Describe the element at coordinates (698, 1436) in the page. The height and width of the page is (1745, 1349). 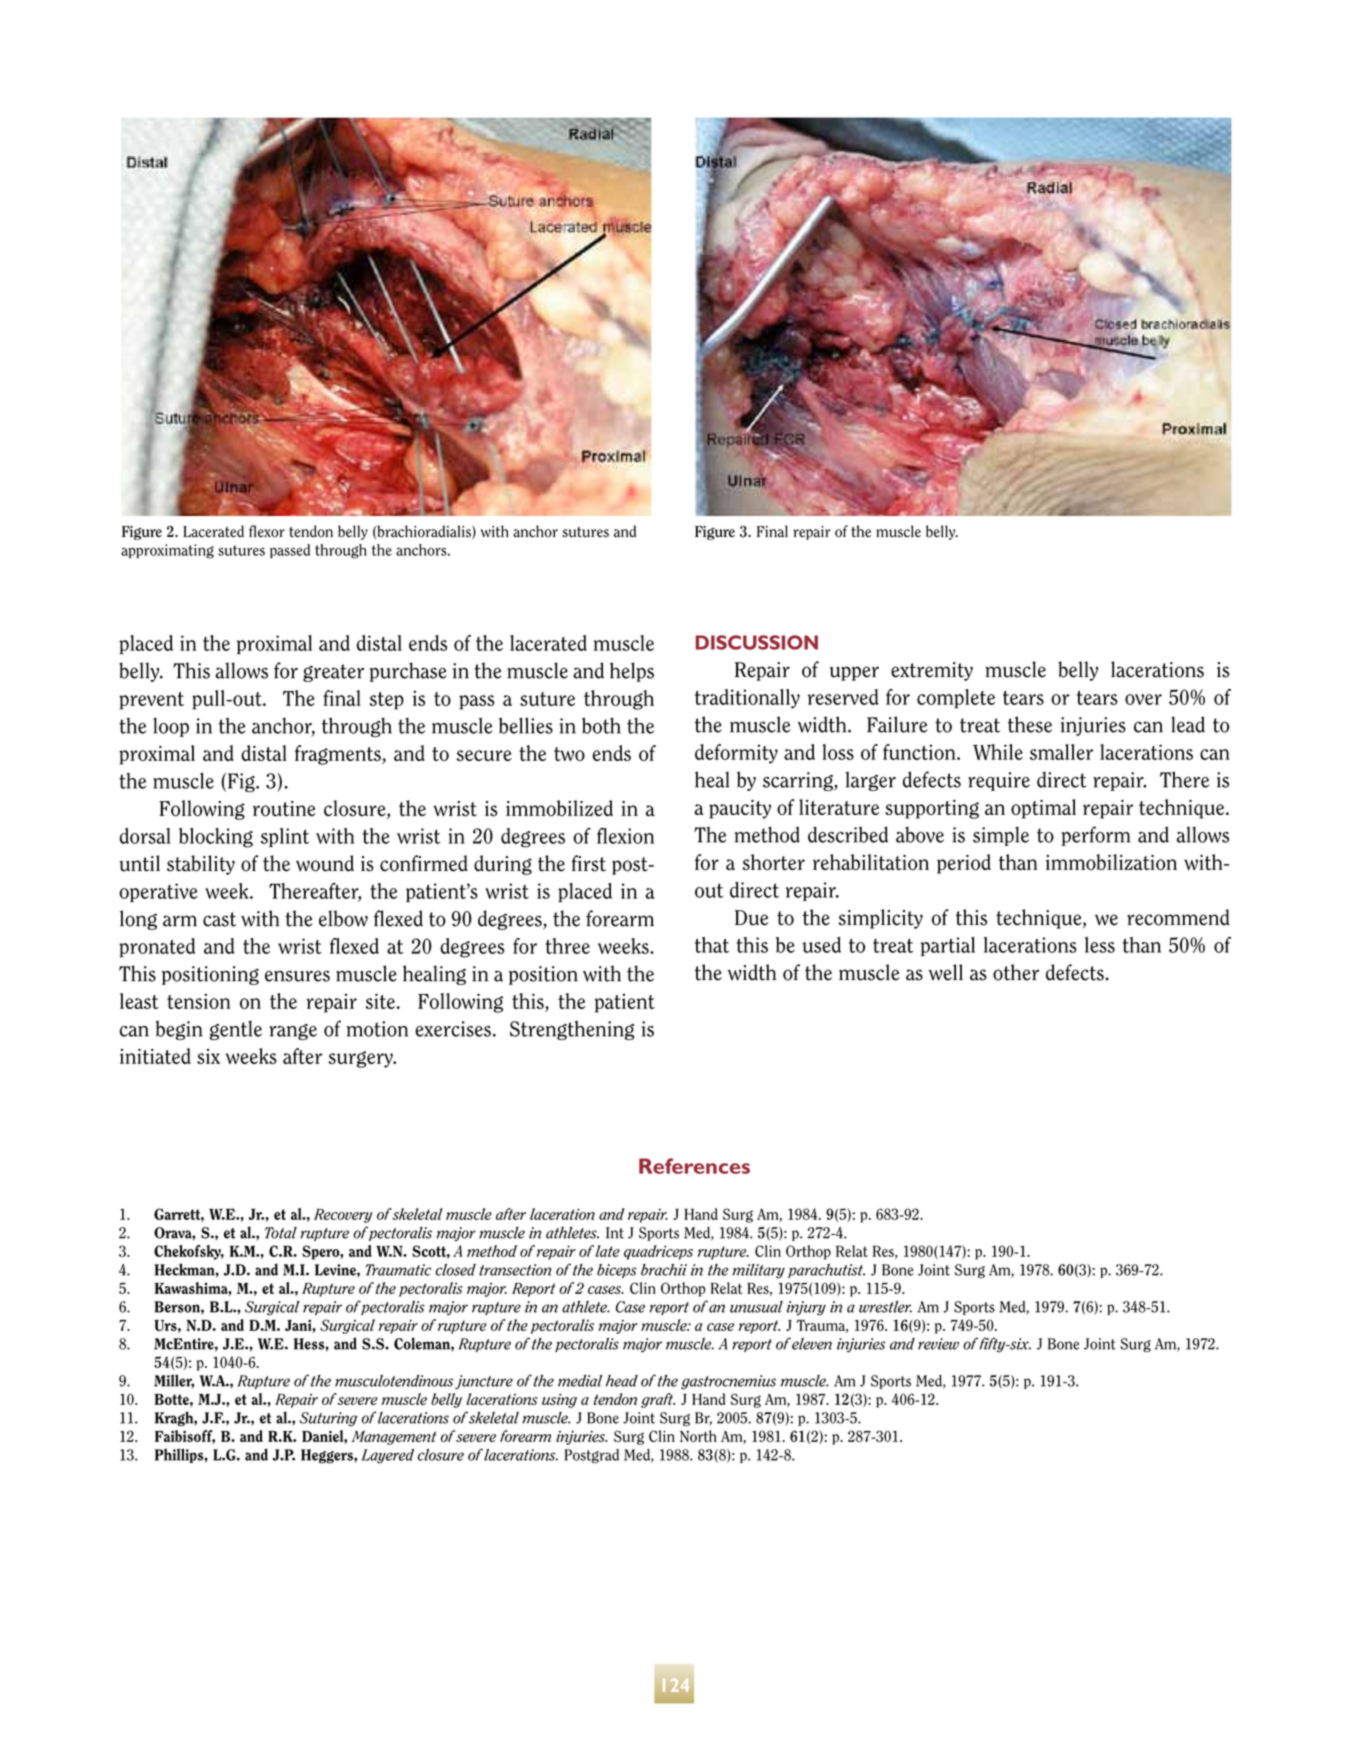
I see `North` at that location.
